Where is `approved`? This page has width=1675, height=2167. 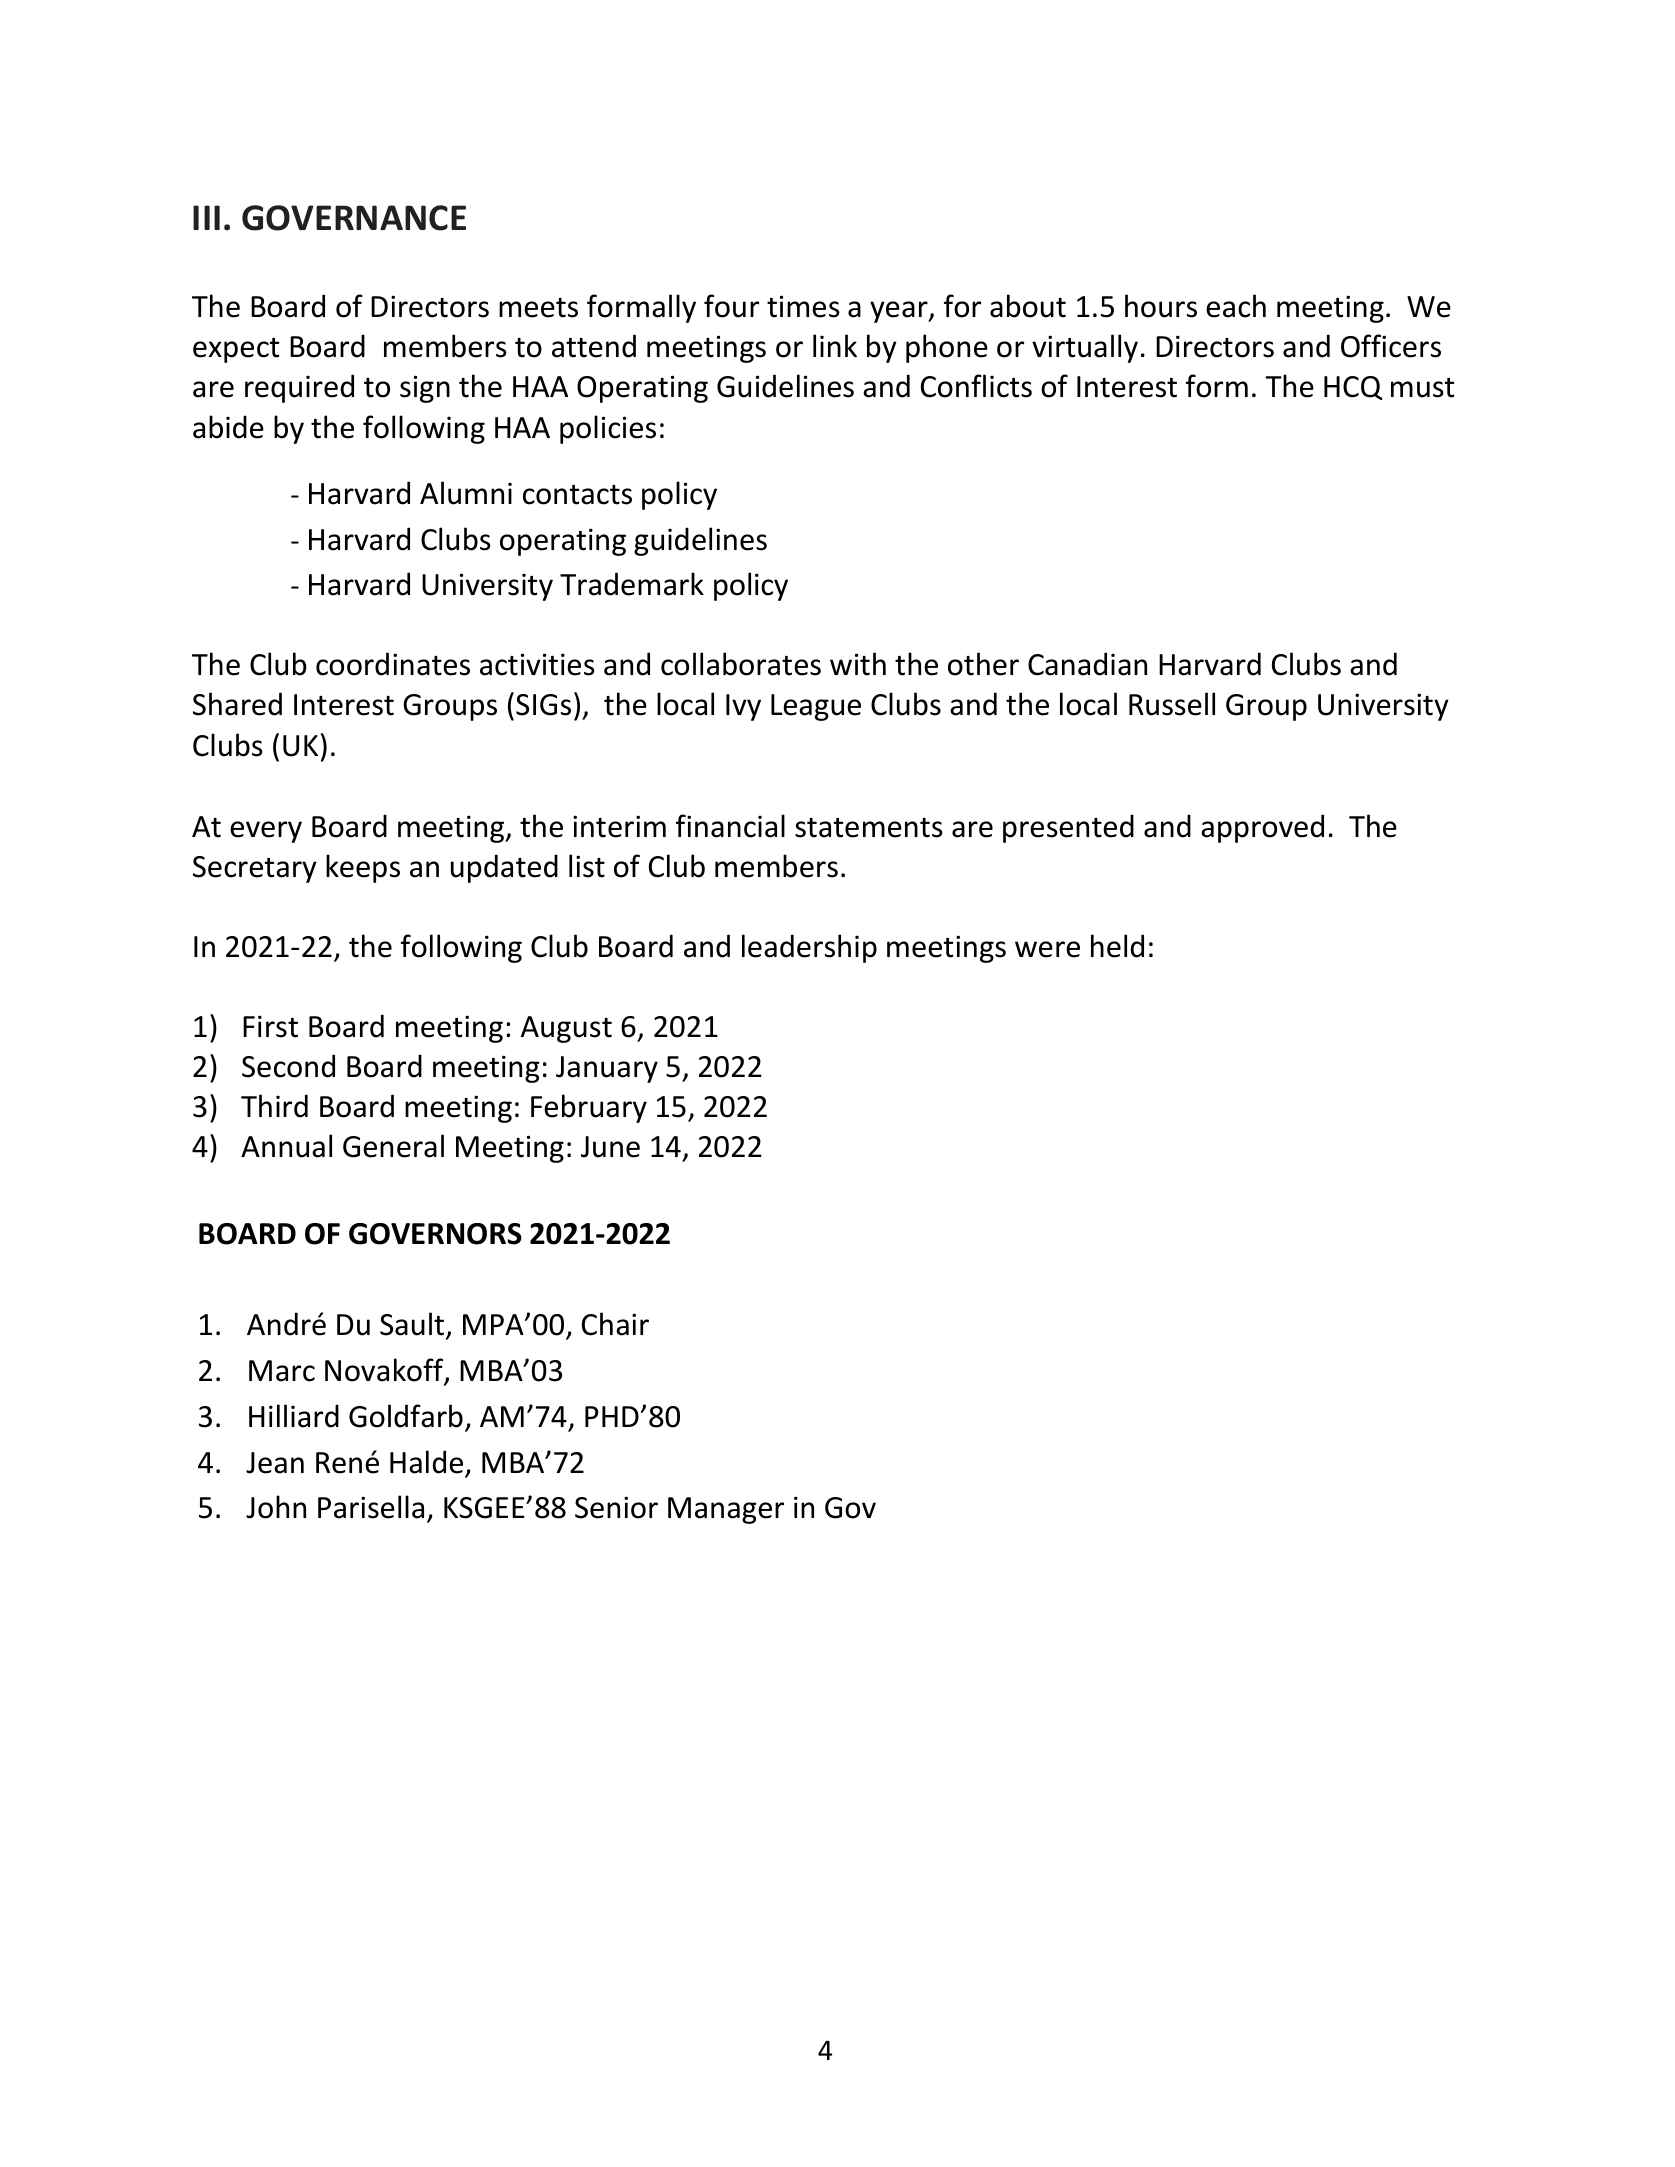 approved is located at coordinates (1262, 828).
